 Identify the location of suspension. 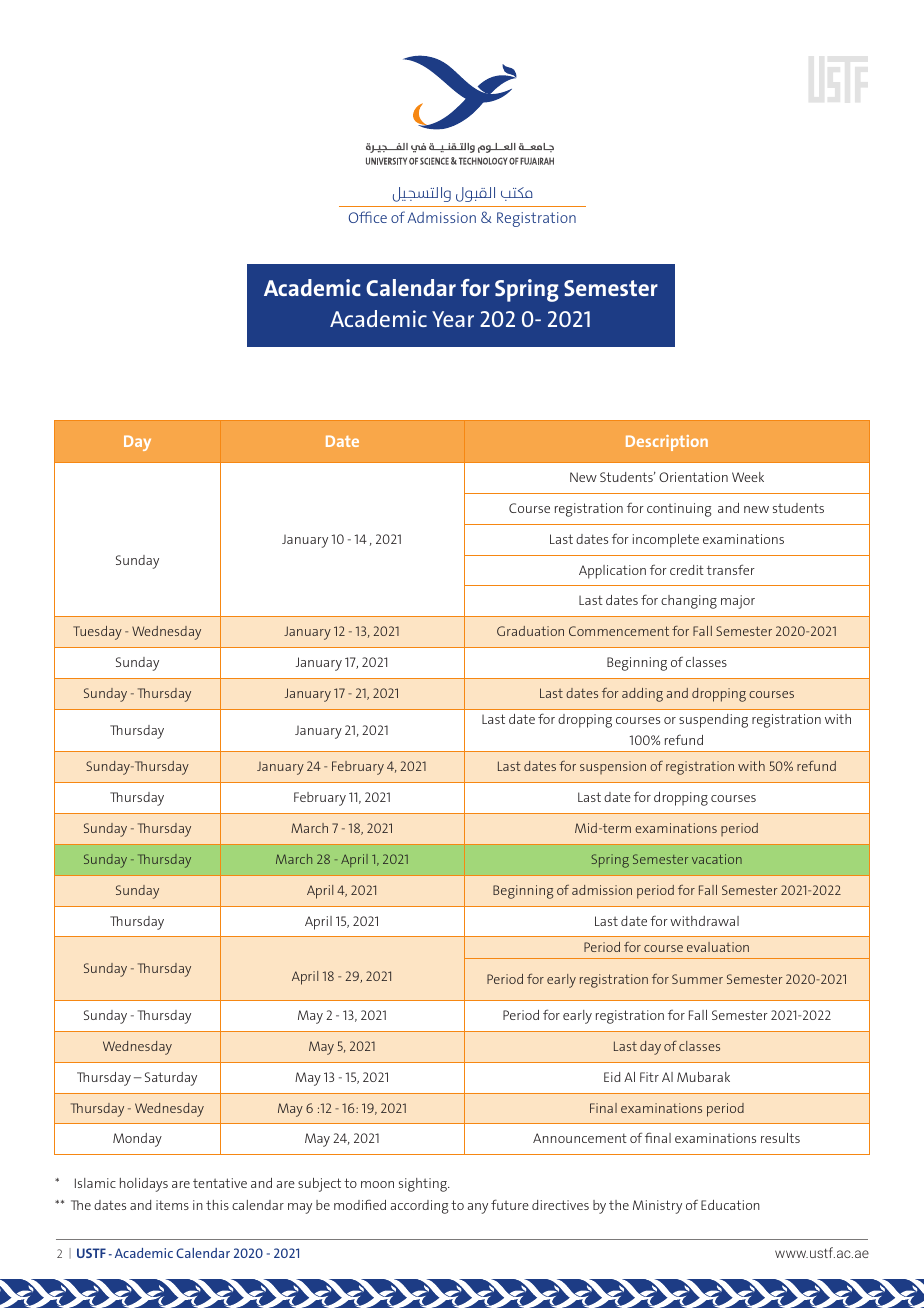
(613, 767).
